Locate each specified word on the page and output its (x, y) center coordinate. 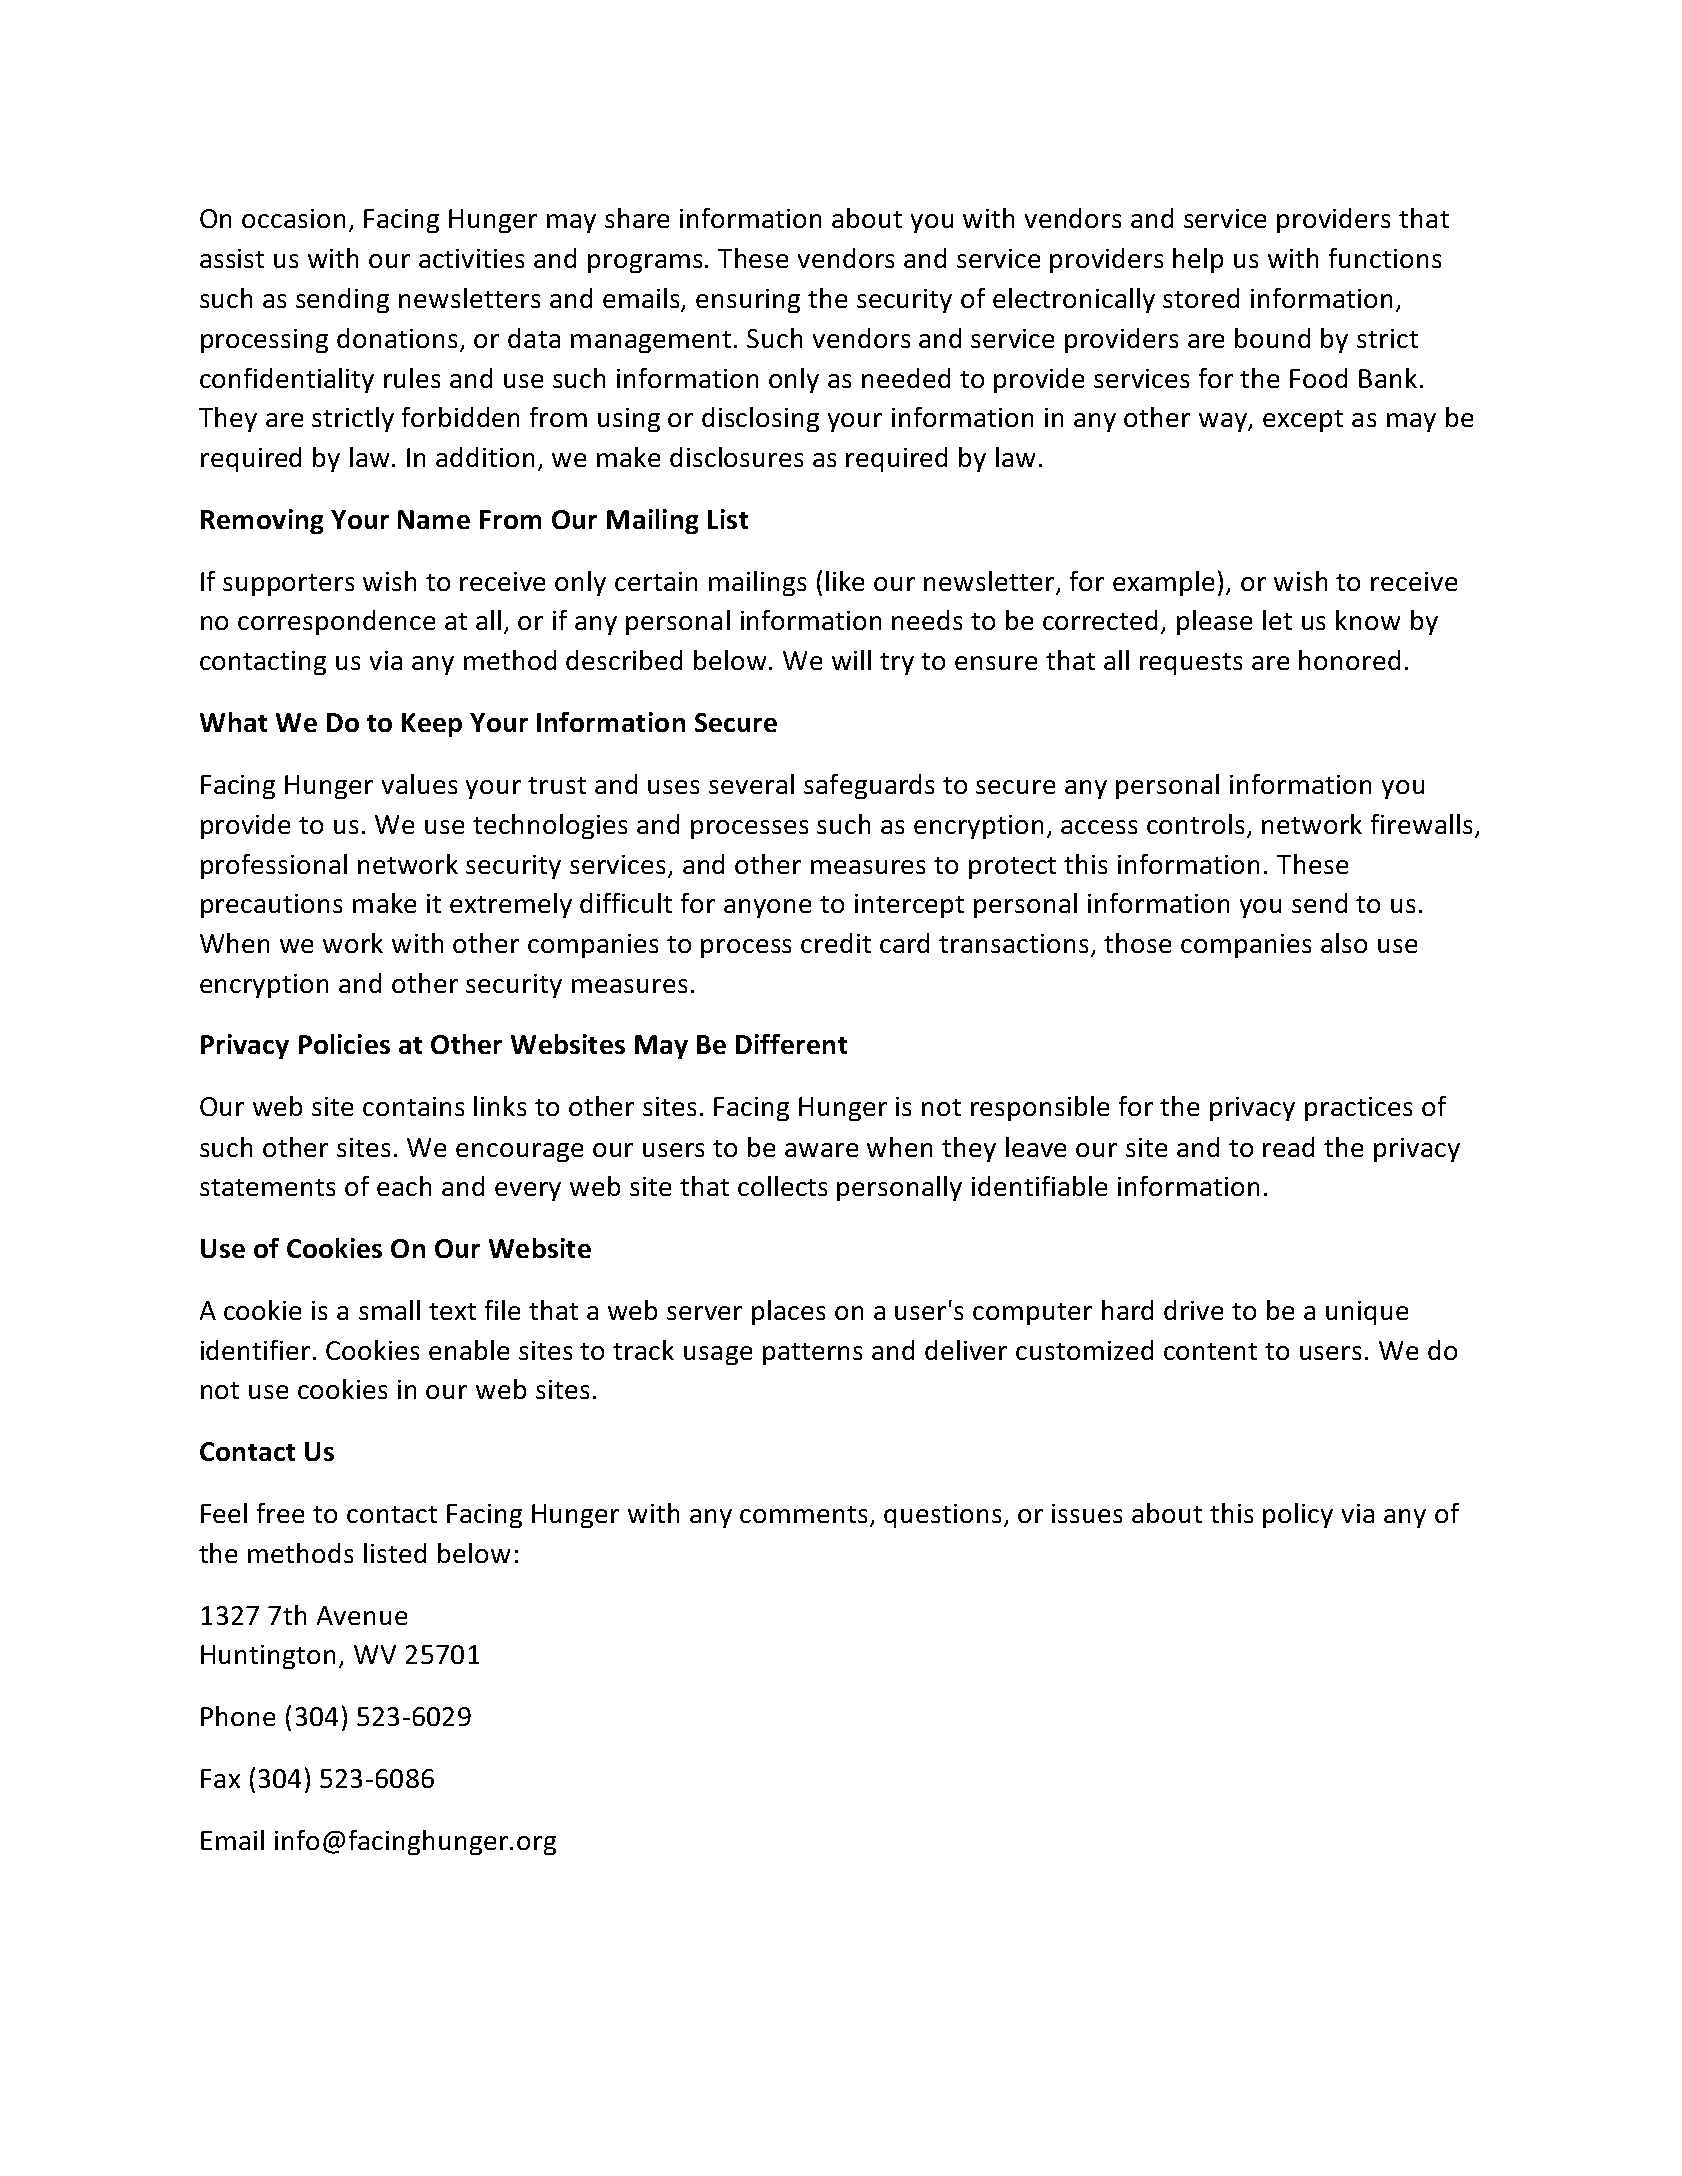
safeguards (869, 786)
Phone (238, 1716)
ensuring (748, 301)
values (419, 784)
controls (1195, 824)
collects (782, 1186)
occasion (293, 218)
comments (805, 1516)
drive (1193, 1310)
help (1198, 260)
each (404, 1186)
